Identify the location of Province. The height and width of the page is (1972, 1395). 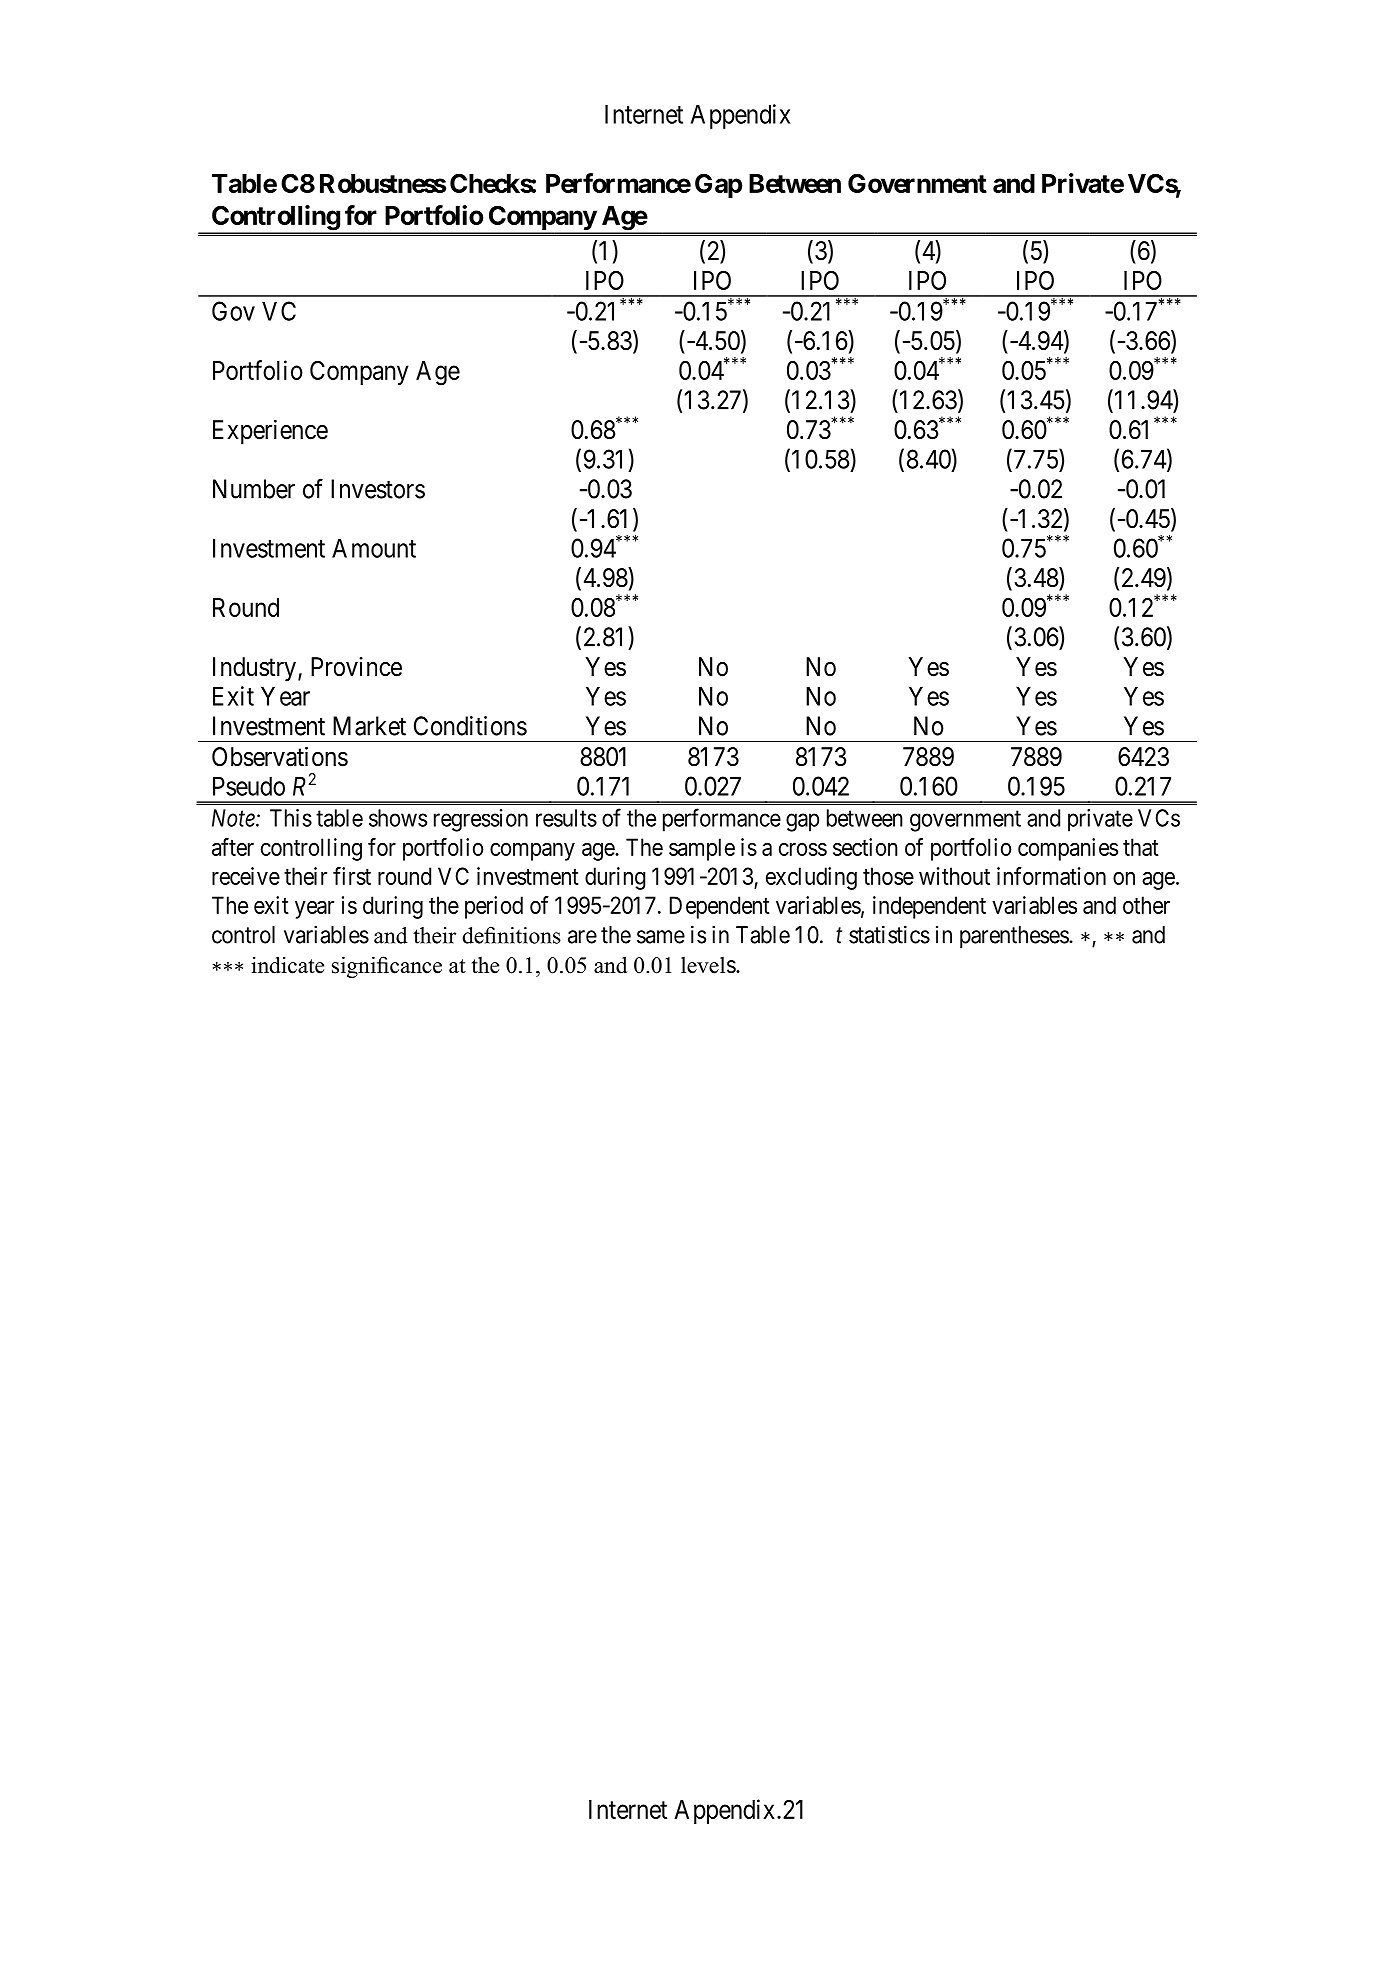
(356, 667).
